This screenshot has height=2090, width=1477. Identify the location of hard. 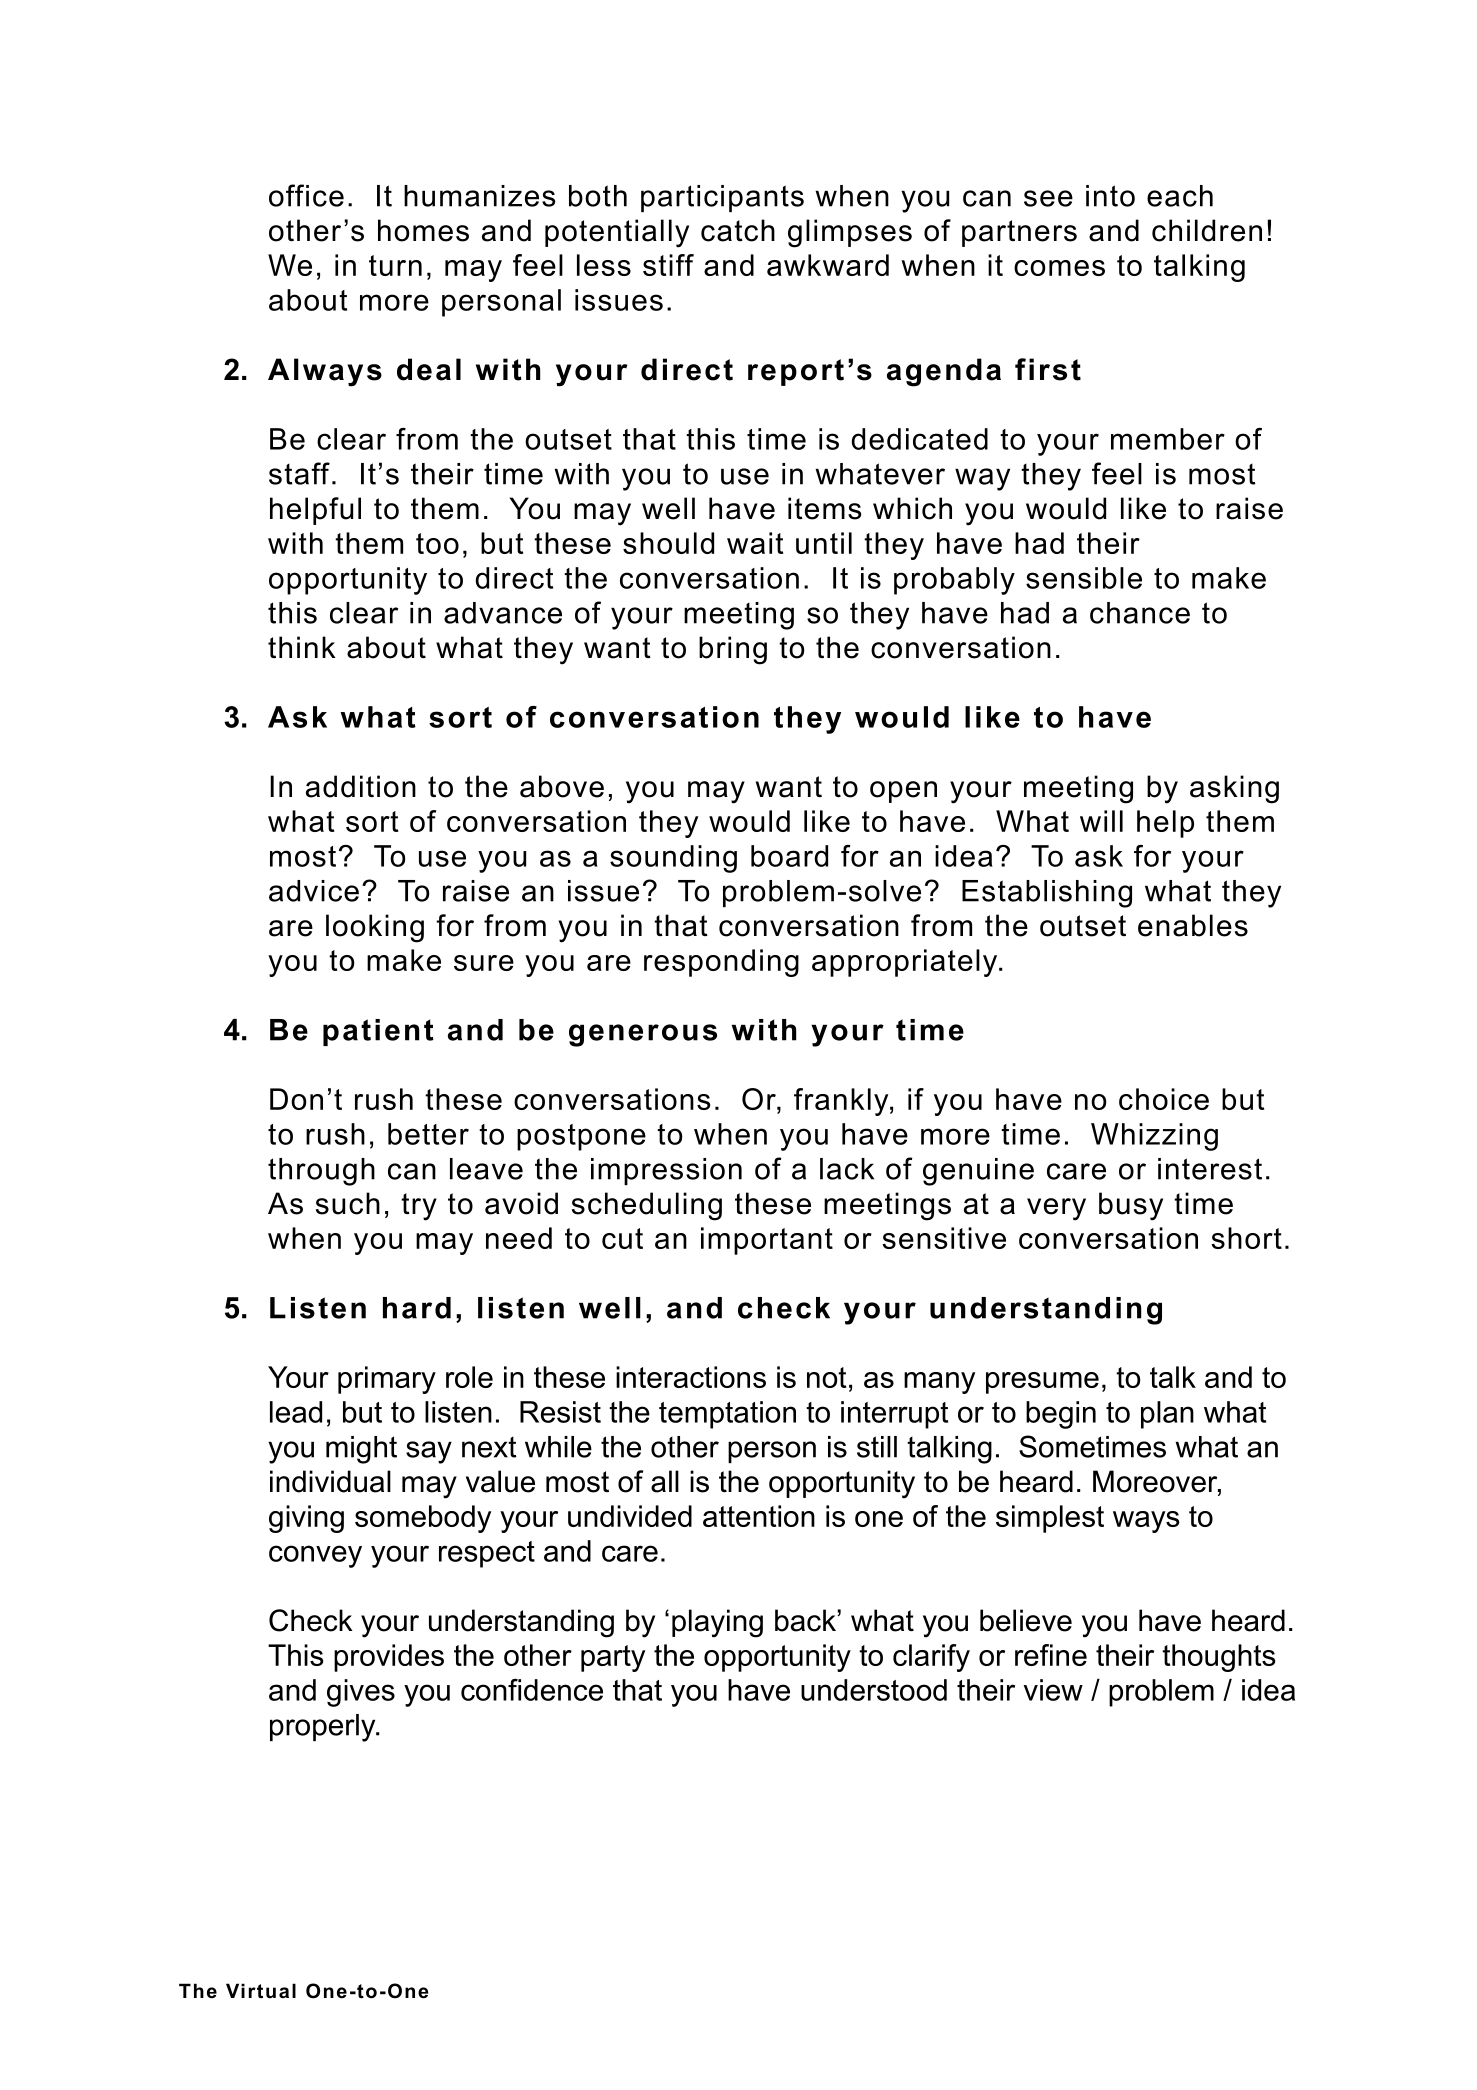
(417, 1308).
